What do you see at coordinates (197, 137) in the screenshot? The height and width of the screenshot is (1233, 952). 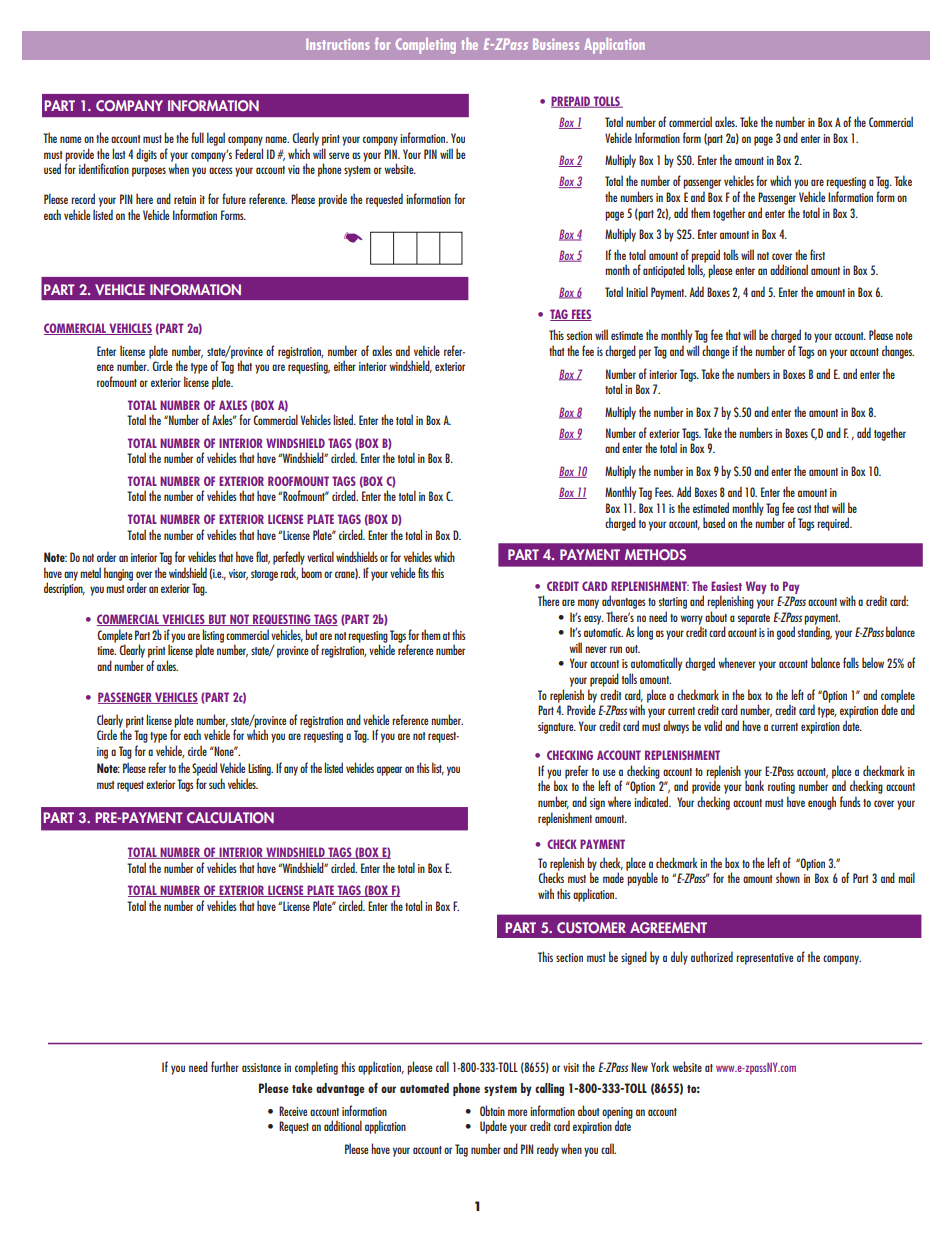 I see `full` at bounding box center [197, 137].
